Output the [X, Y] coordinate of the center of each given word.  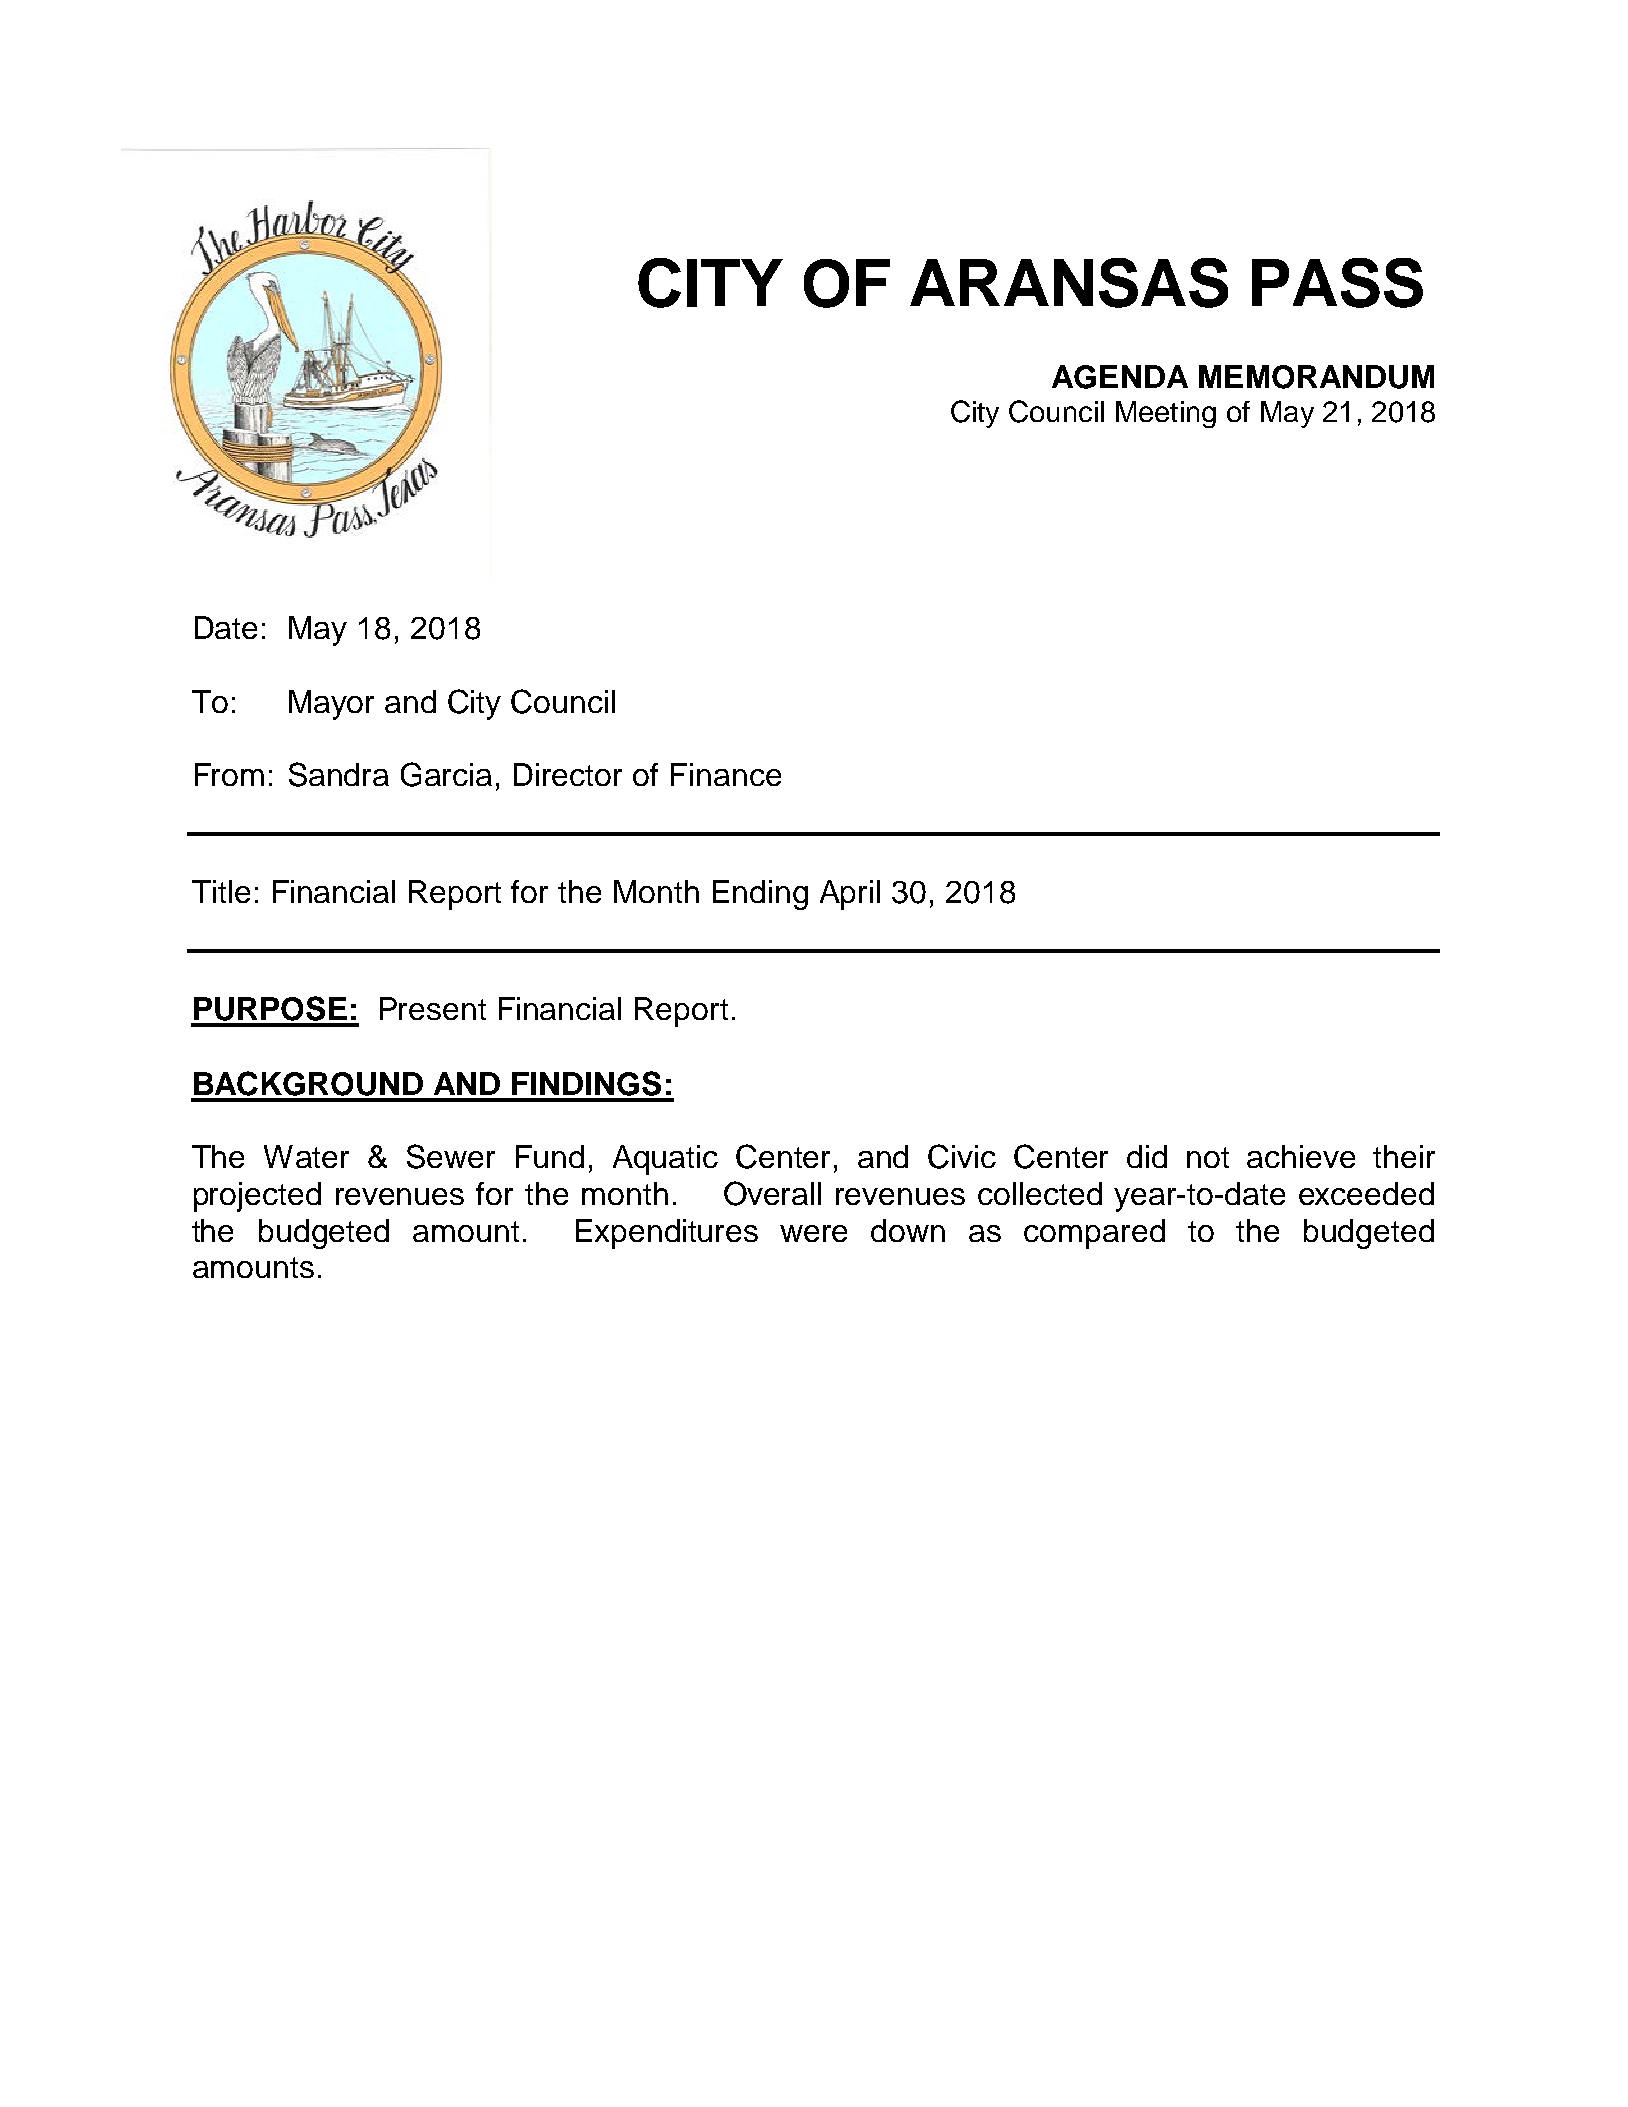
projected [257, 1197]
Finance [726, 774]
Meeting [1166, 414]
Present [433, 1008]
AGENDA [1120, 377]
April [850, 895]
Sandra [339, 774]
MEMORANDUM [1316, 377]
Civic [962, 1156]
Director [568, 774]
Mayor [331, 705]
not [1208, 1157]
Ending [760, 895]
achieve [1301, 1156]
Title [221, 891]
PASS [1337, 283]
